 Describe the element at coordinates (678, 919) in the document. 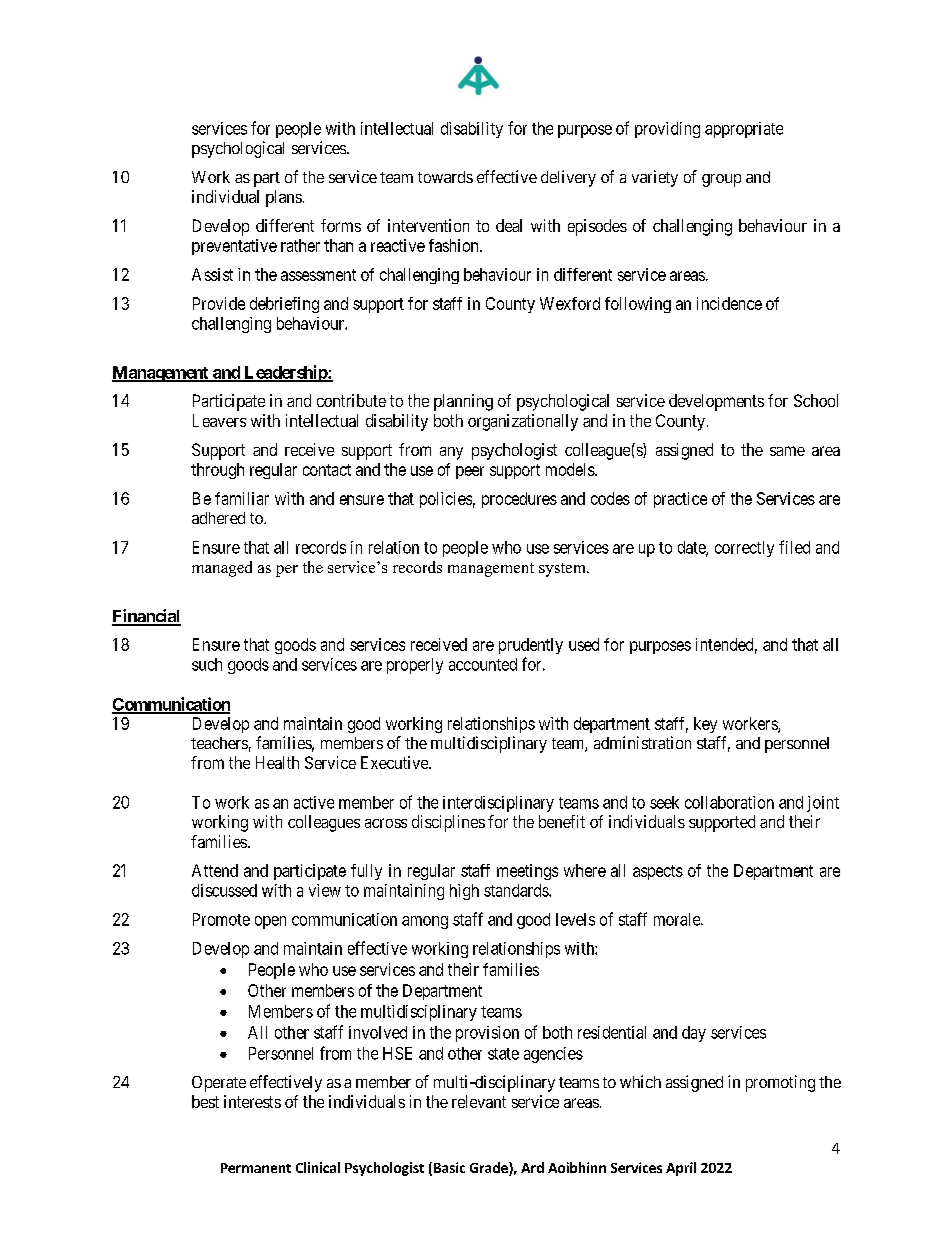

I see `morale` at that location.
